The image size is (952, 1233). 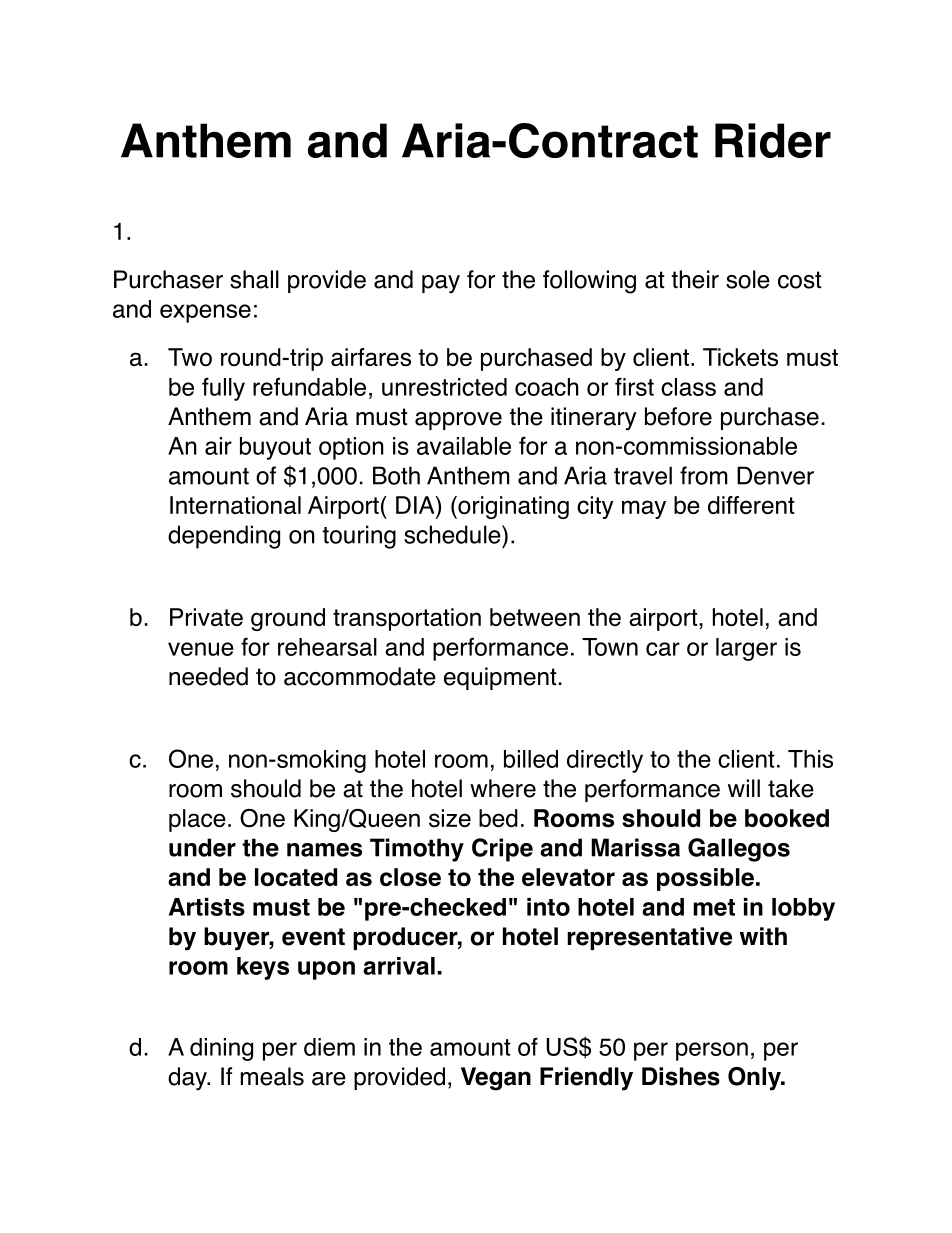 I want to click on shall, so click(x=254, y=279).
